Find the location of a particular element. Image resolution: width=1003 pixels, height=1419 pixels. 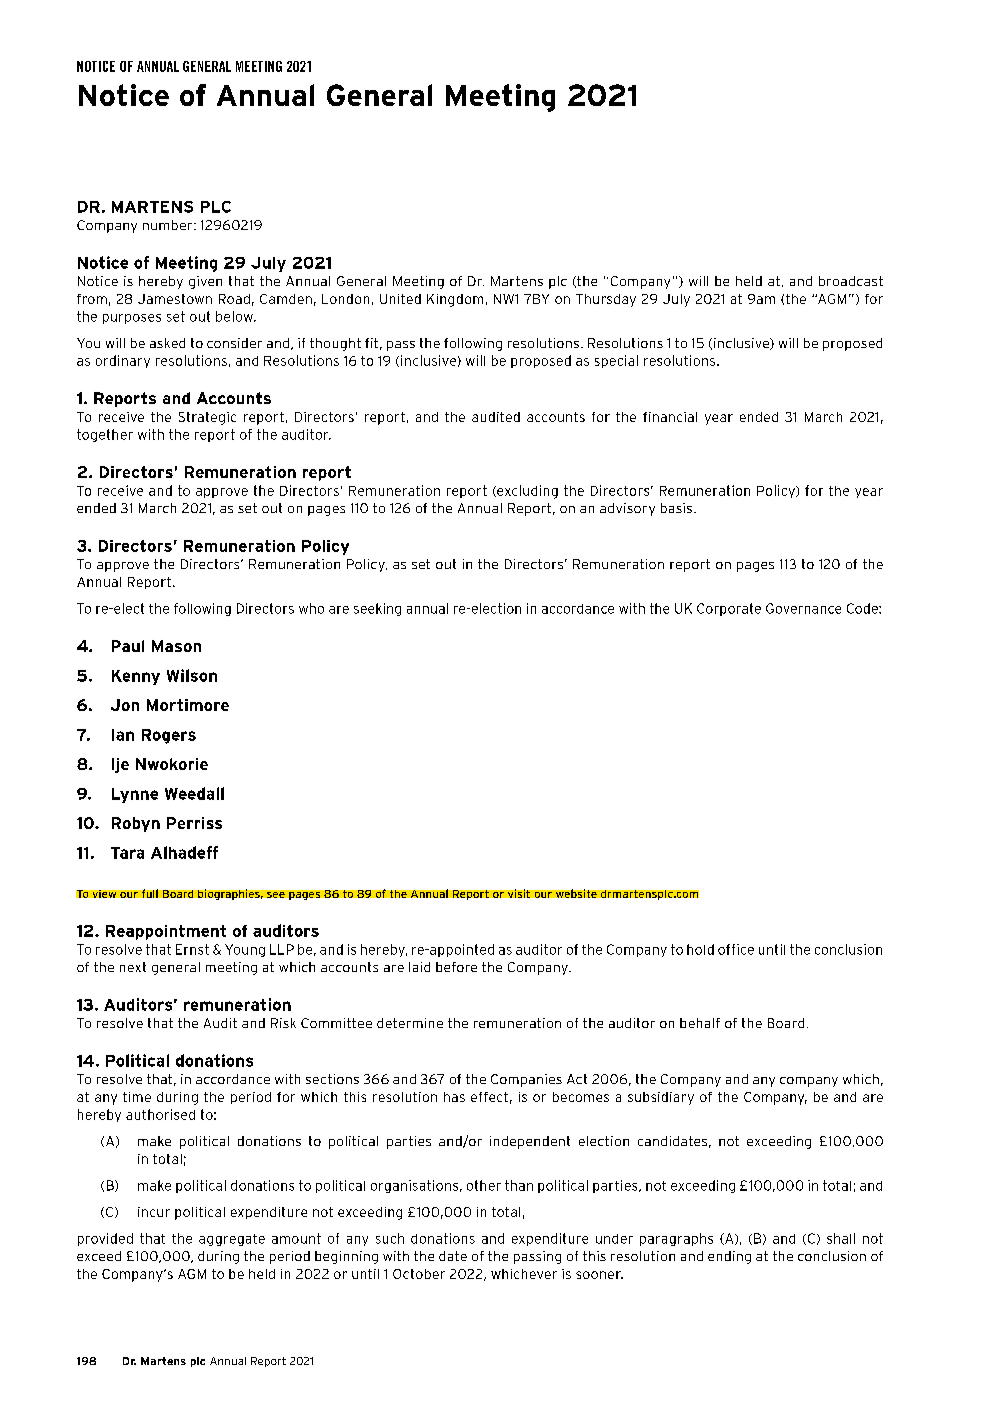

United is located at coordinates (400, 299).
